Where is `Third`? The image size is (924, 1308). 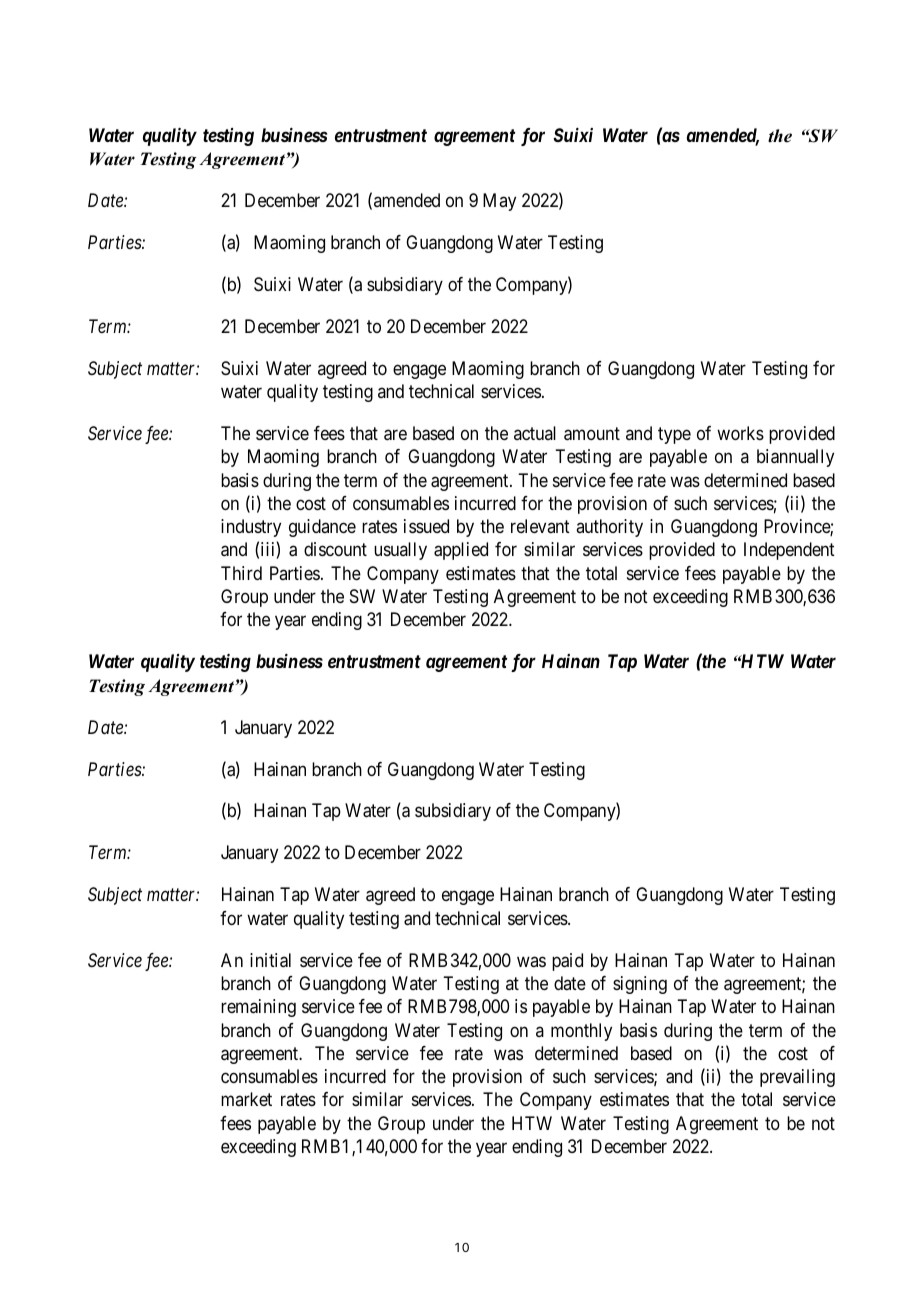 Third is located at coordinates (241, 573).
